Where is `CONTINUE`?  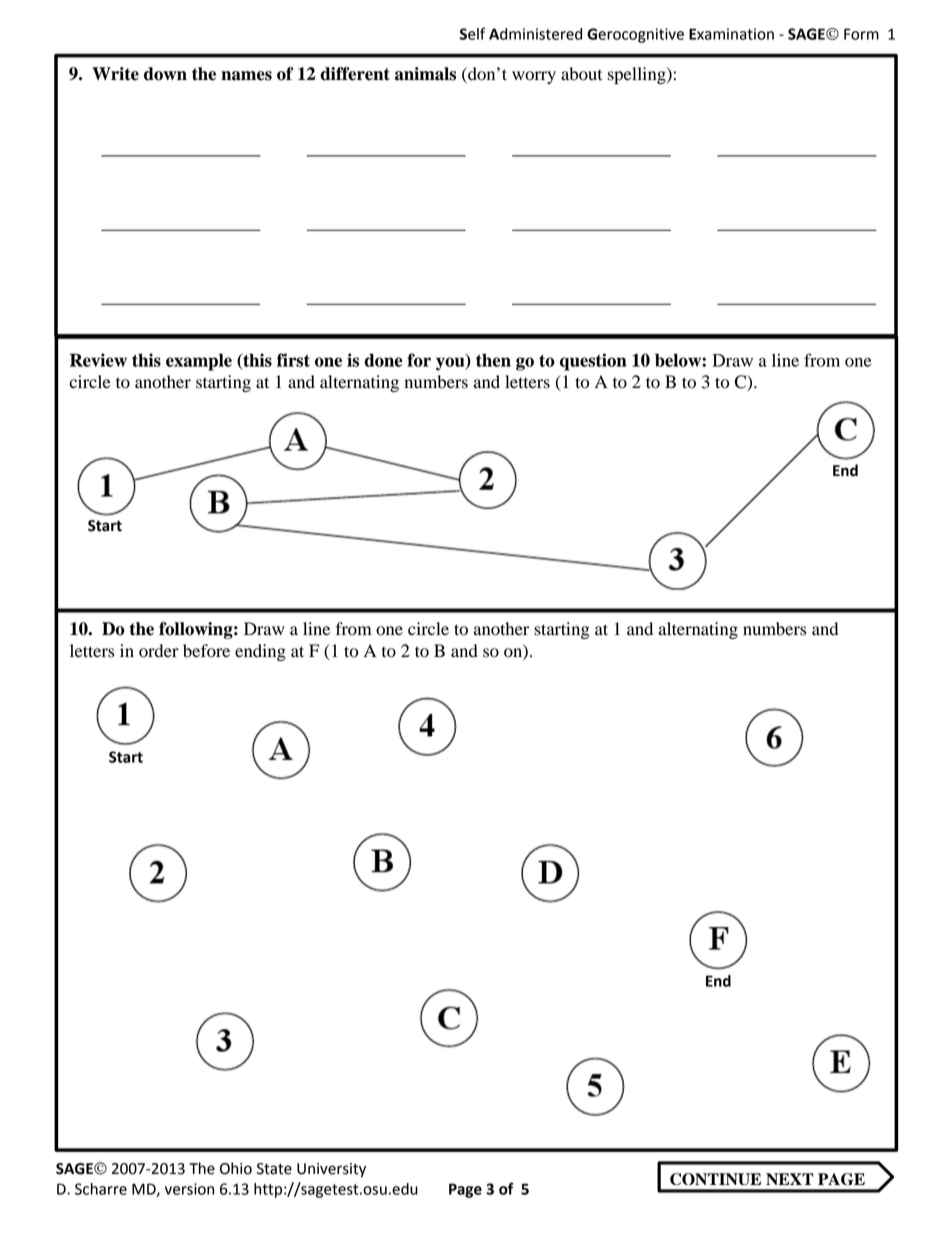 CONTINUE is located at coordinates (715, 1179).
